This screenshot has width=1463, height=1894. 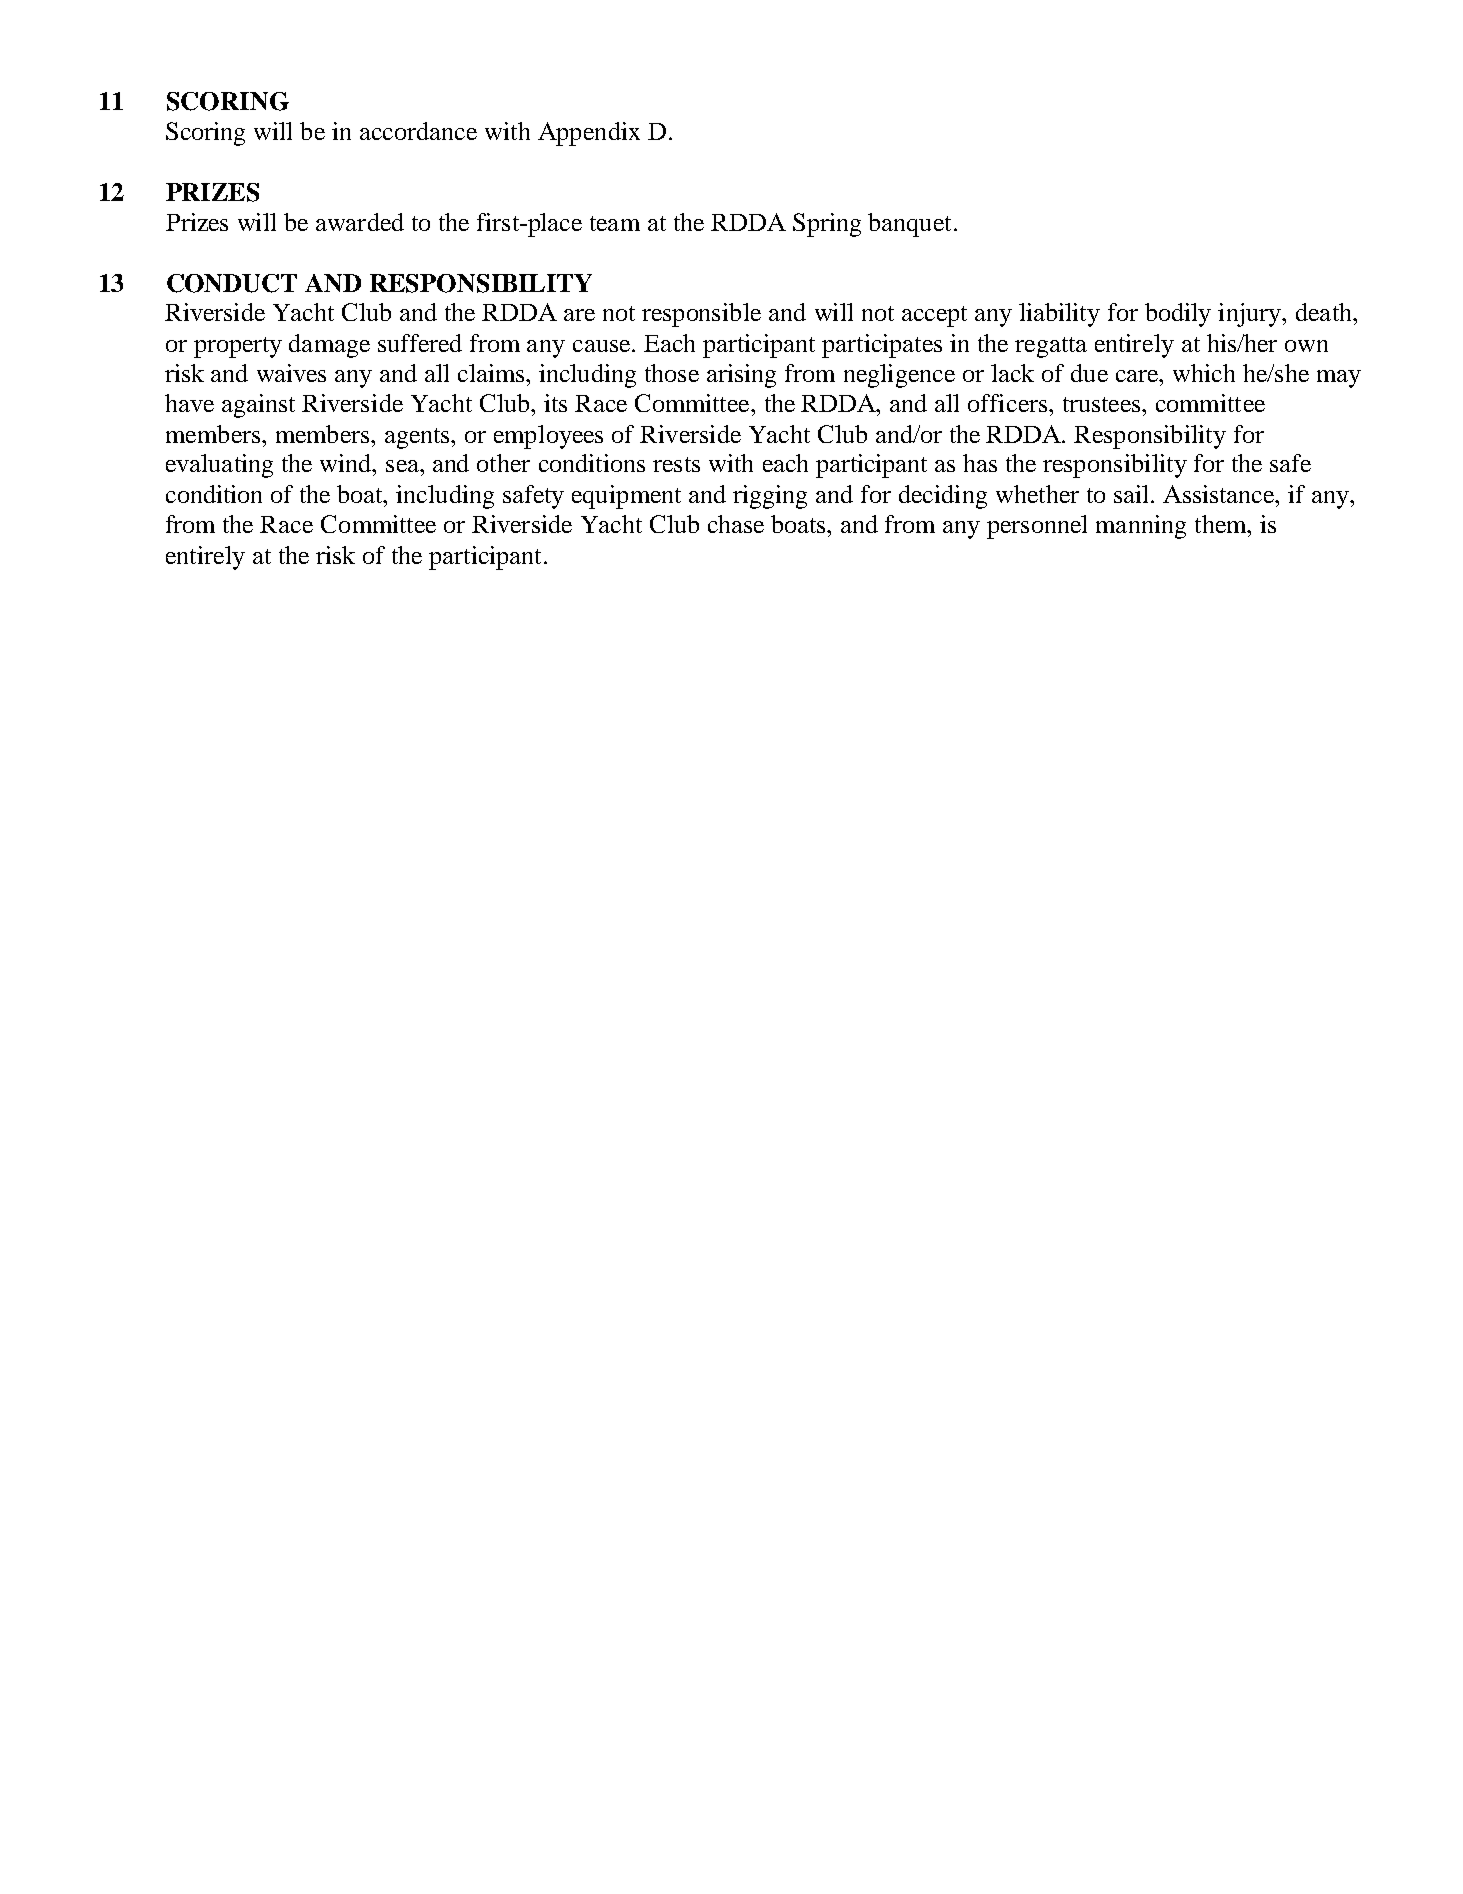 I want to click on Appendix, so click(x=589, y=134).
